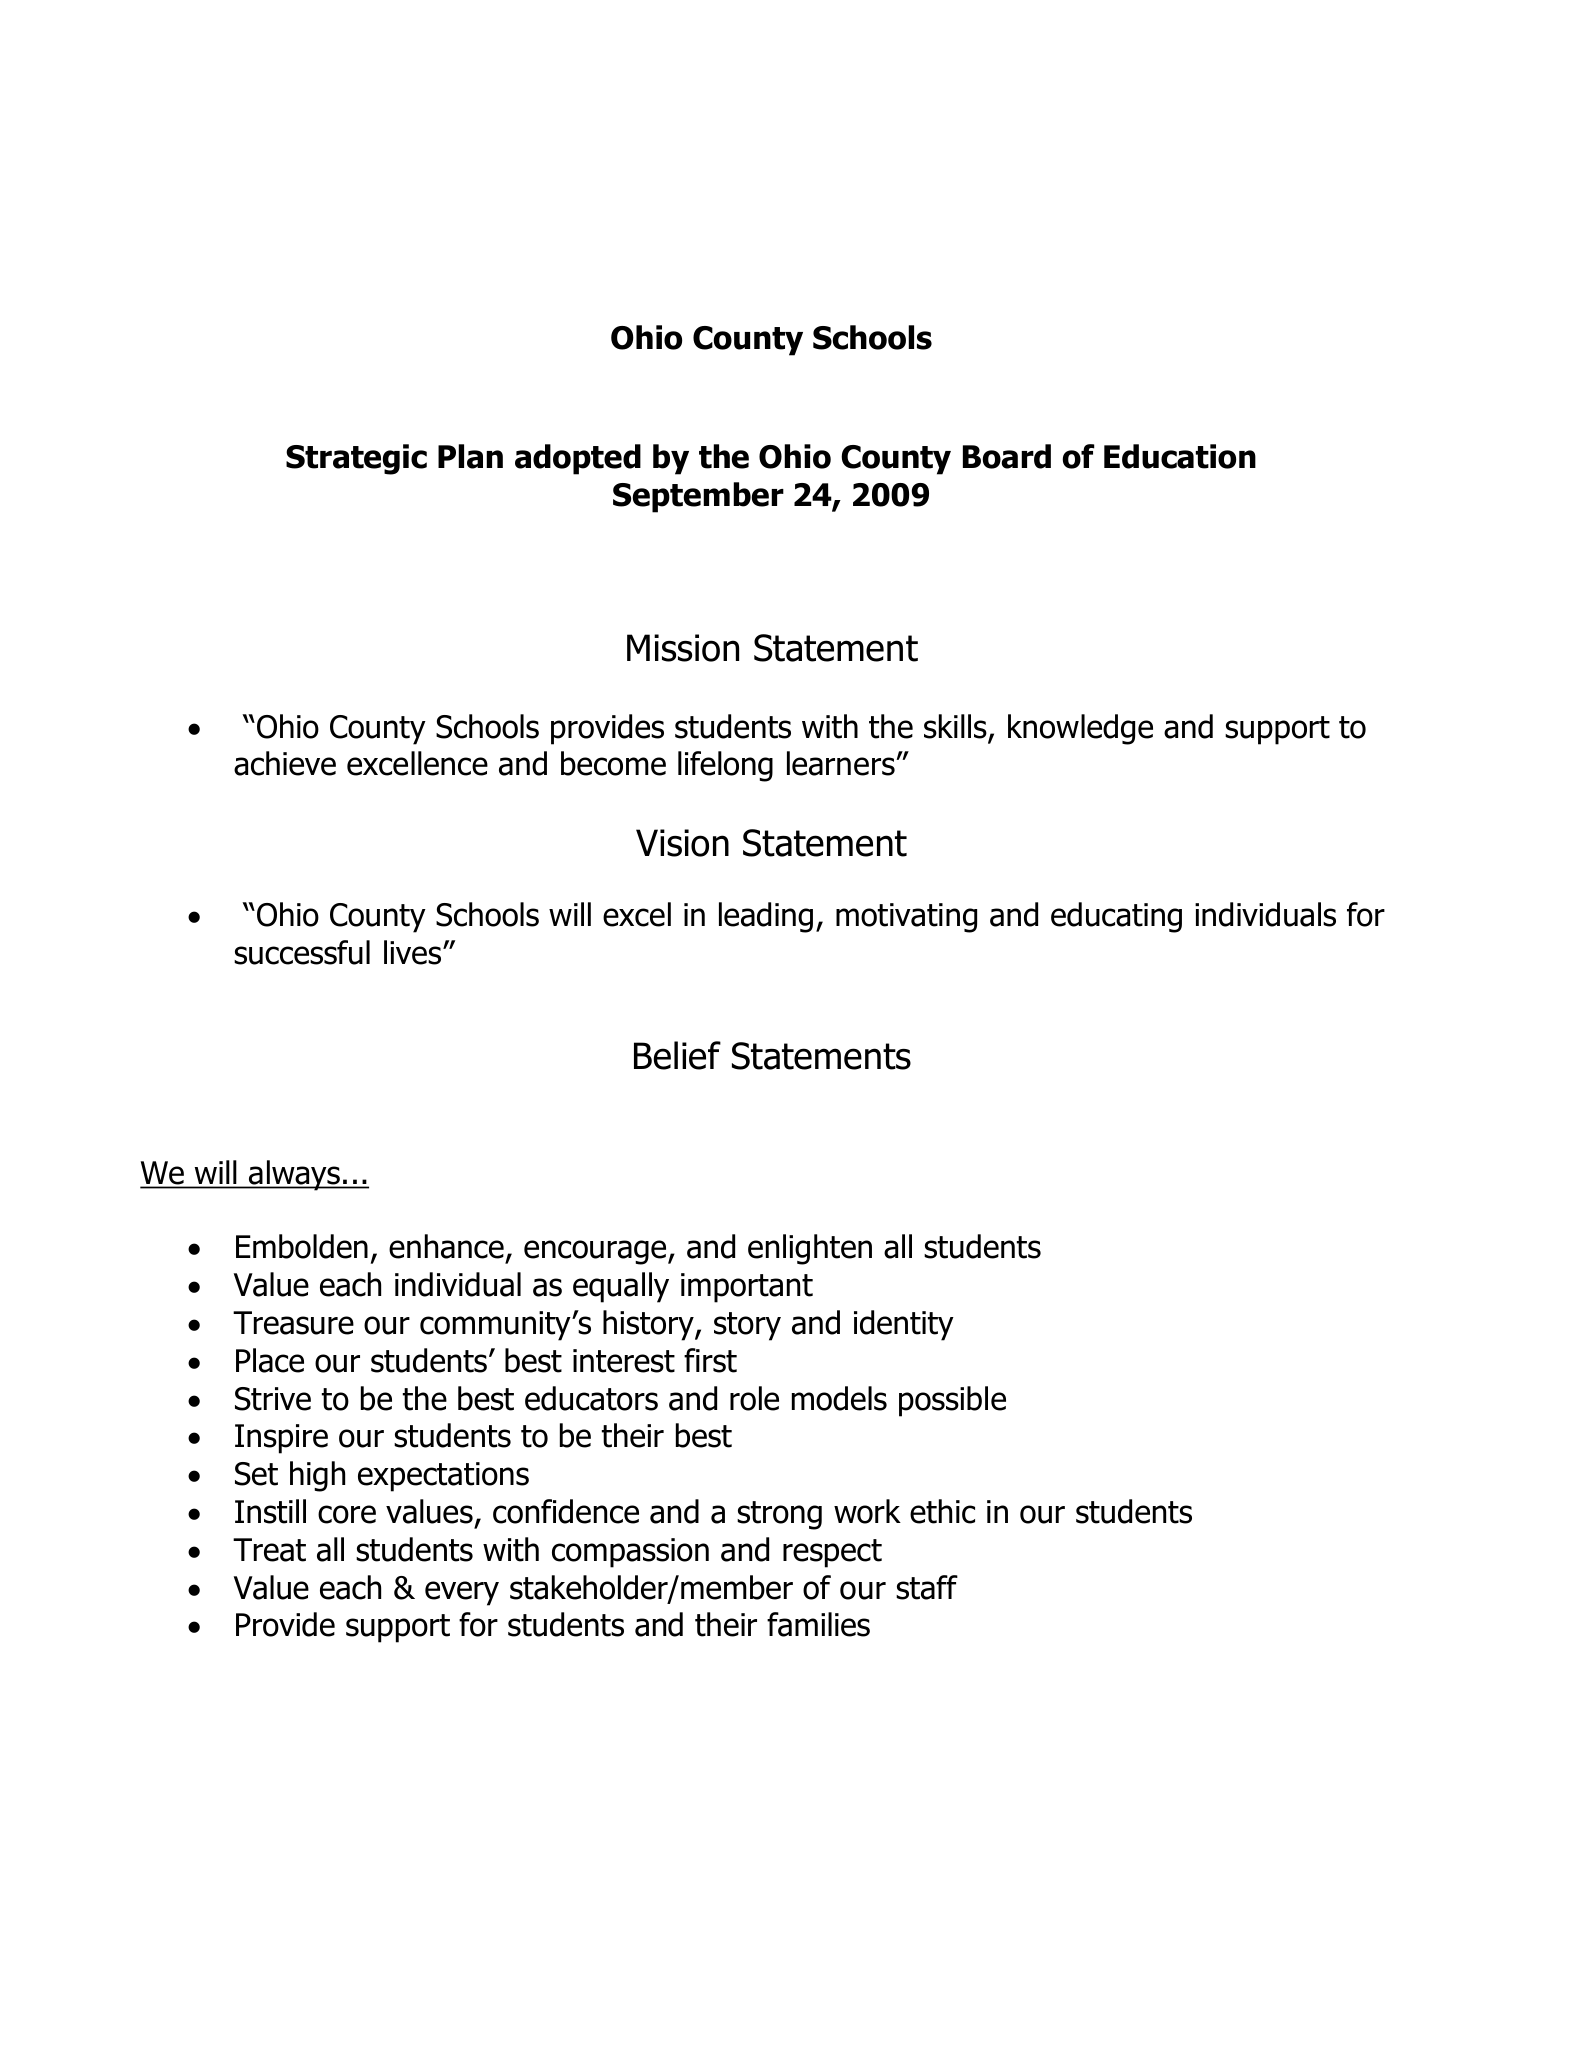 The image size is (1589, 2056). What do you see at coordinates (293, 1323) in the image?
I see `Treasure` at bounding box center [293, 1323].
